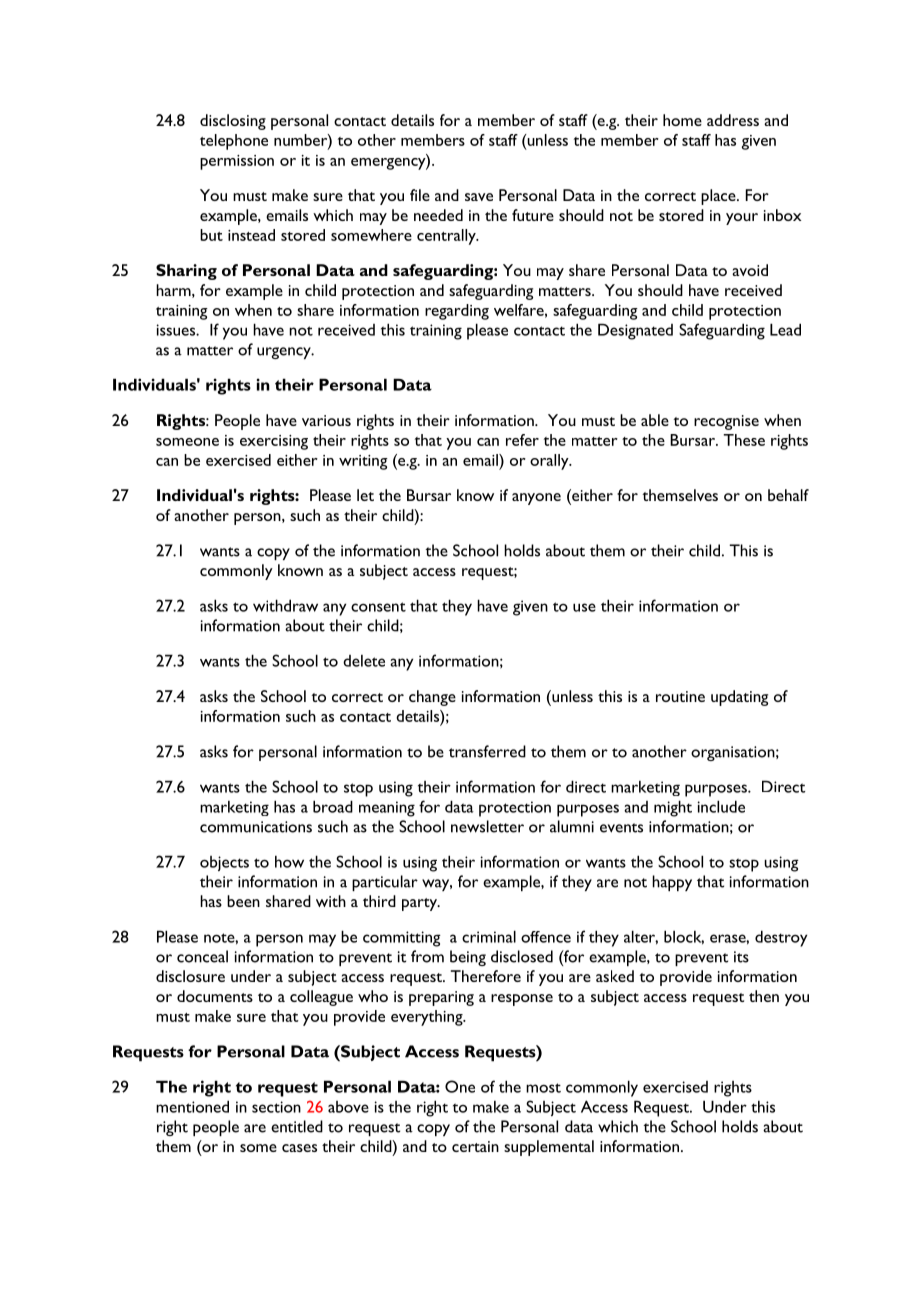 The height and width of the screenshot is (1308, 924). I want to click on happy, so click(672, 883).
